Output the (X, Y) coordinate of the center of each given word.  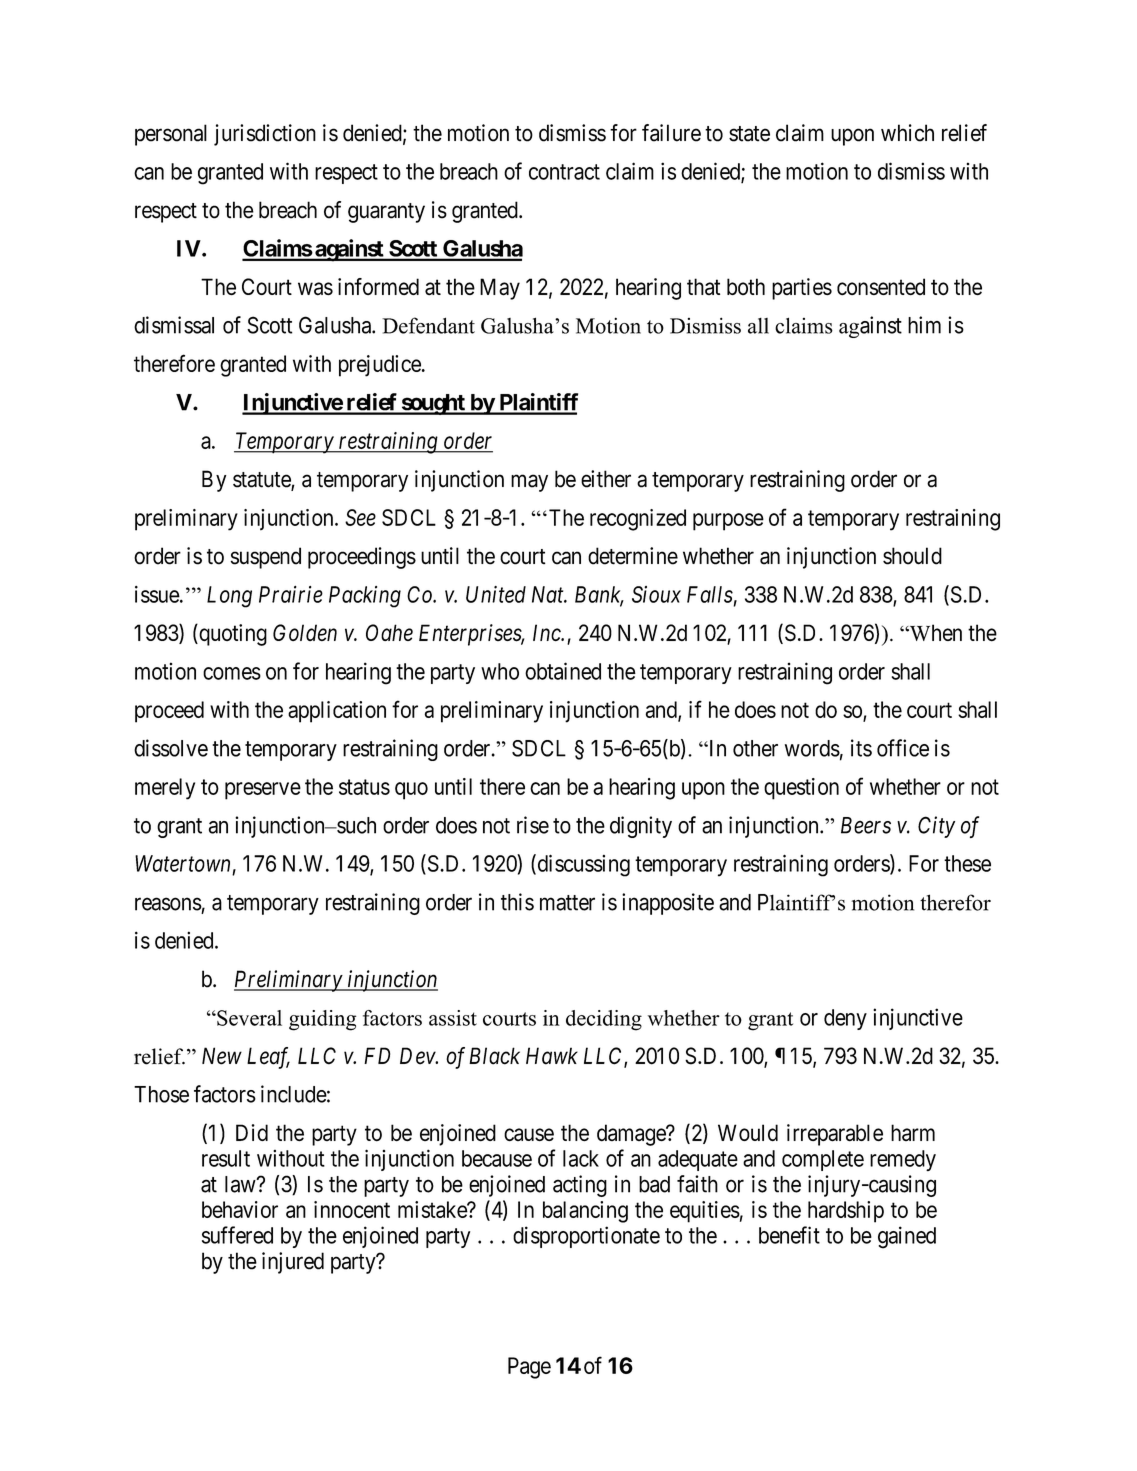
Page (529, 1368)
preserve (263, 791)
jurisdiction (265, 135)
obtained (563, 671)
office (903, 748)
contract (564, 172)
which (907, 133)
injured (293, 1263)
